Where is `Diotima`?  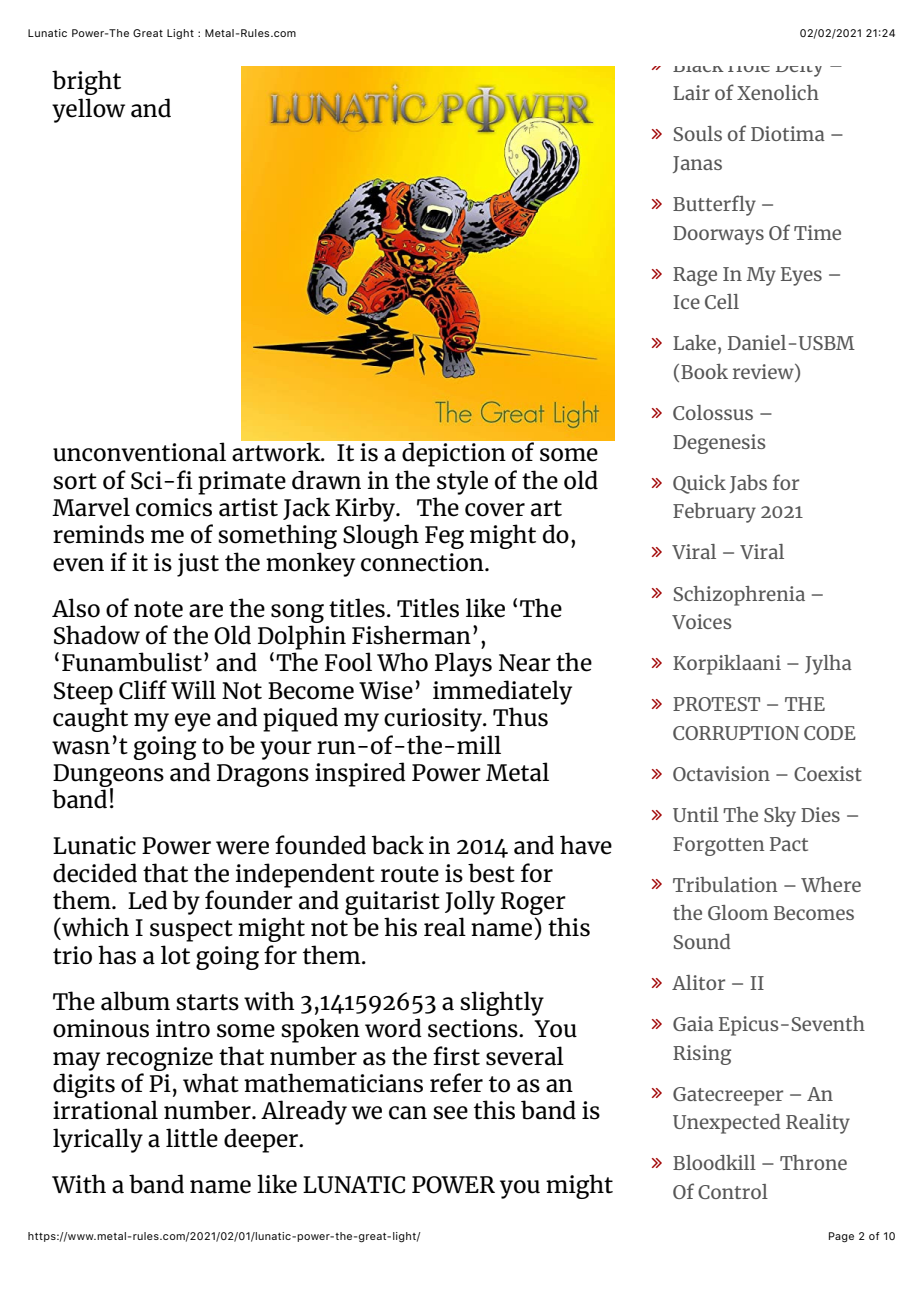
Diotima is located at coordinates (788, 133).
